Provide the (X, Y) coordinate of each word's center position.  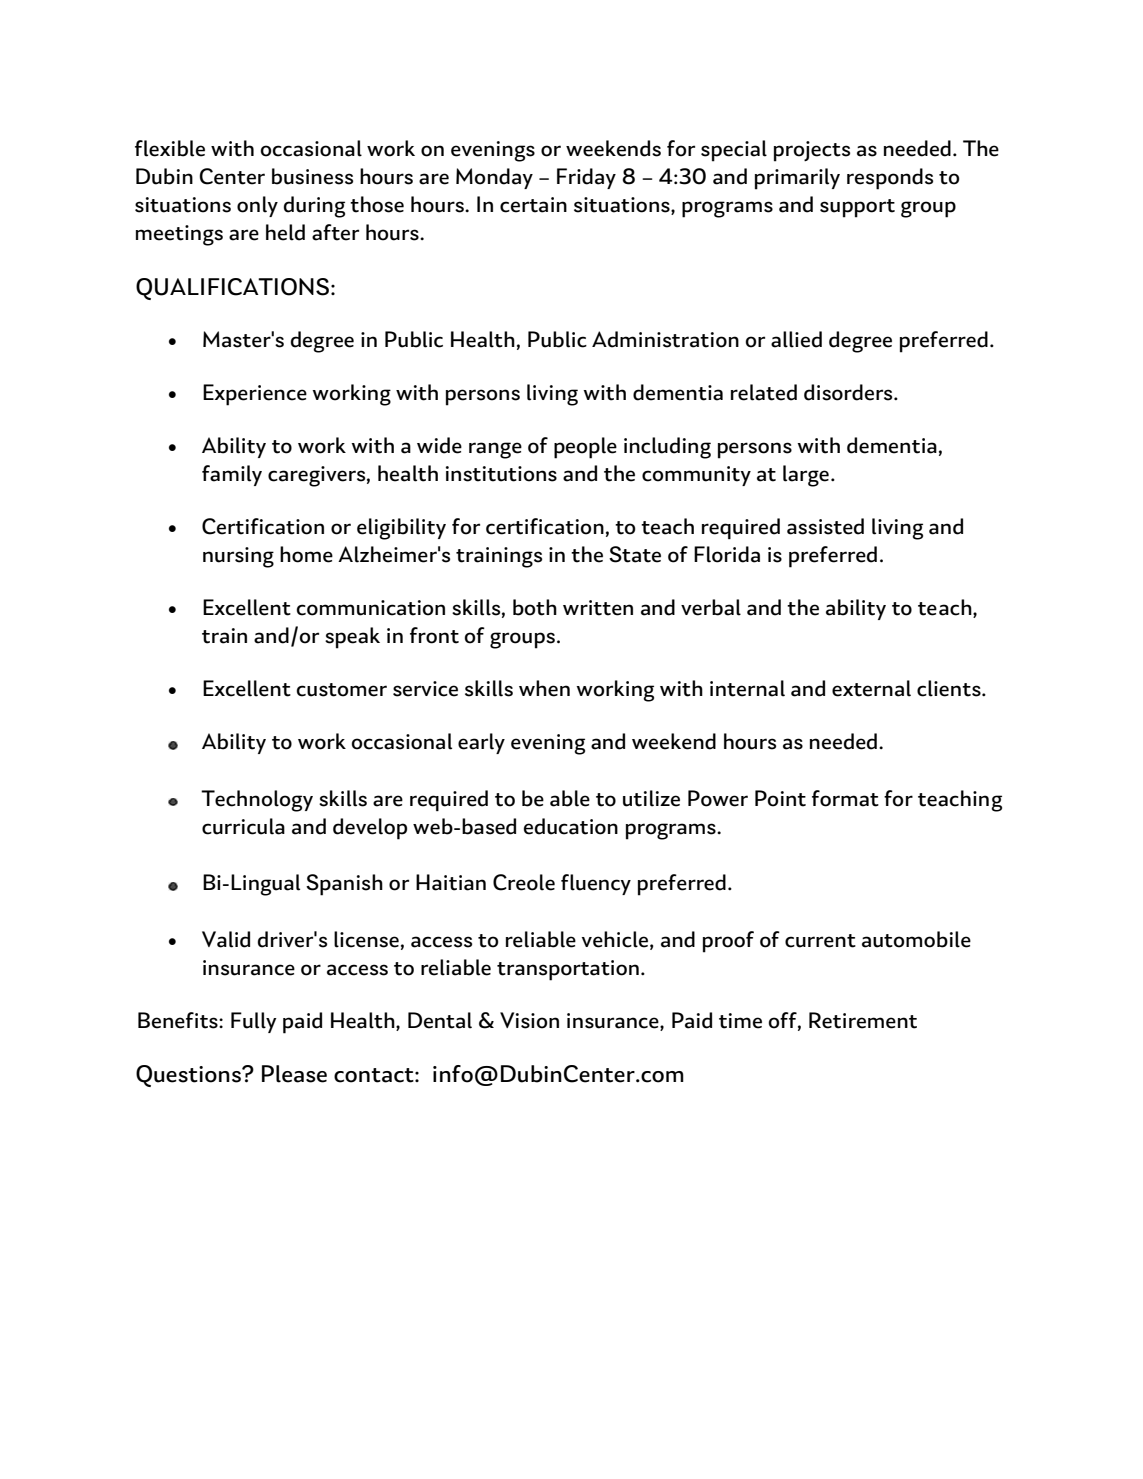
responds (890, 179)
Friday (586, 178)
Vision (529, 1020)
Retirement (863, 1020)
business (312, 176)
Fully (254, 1022)
